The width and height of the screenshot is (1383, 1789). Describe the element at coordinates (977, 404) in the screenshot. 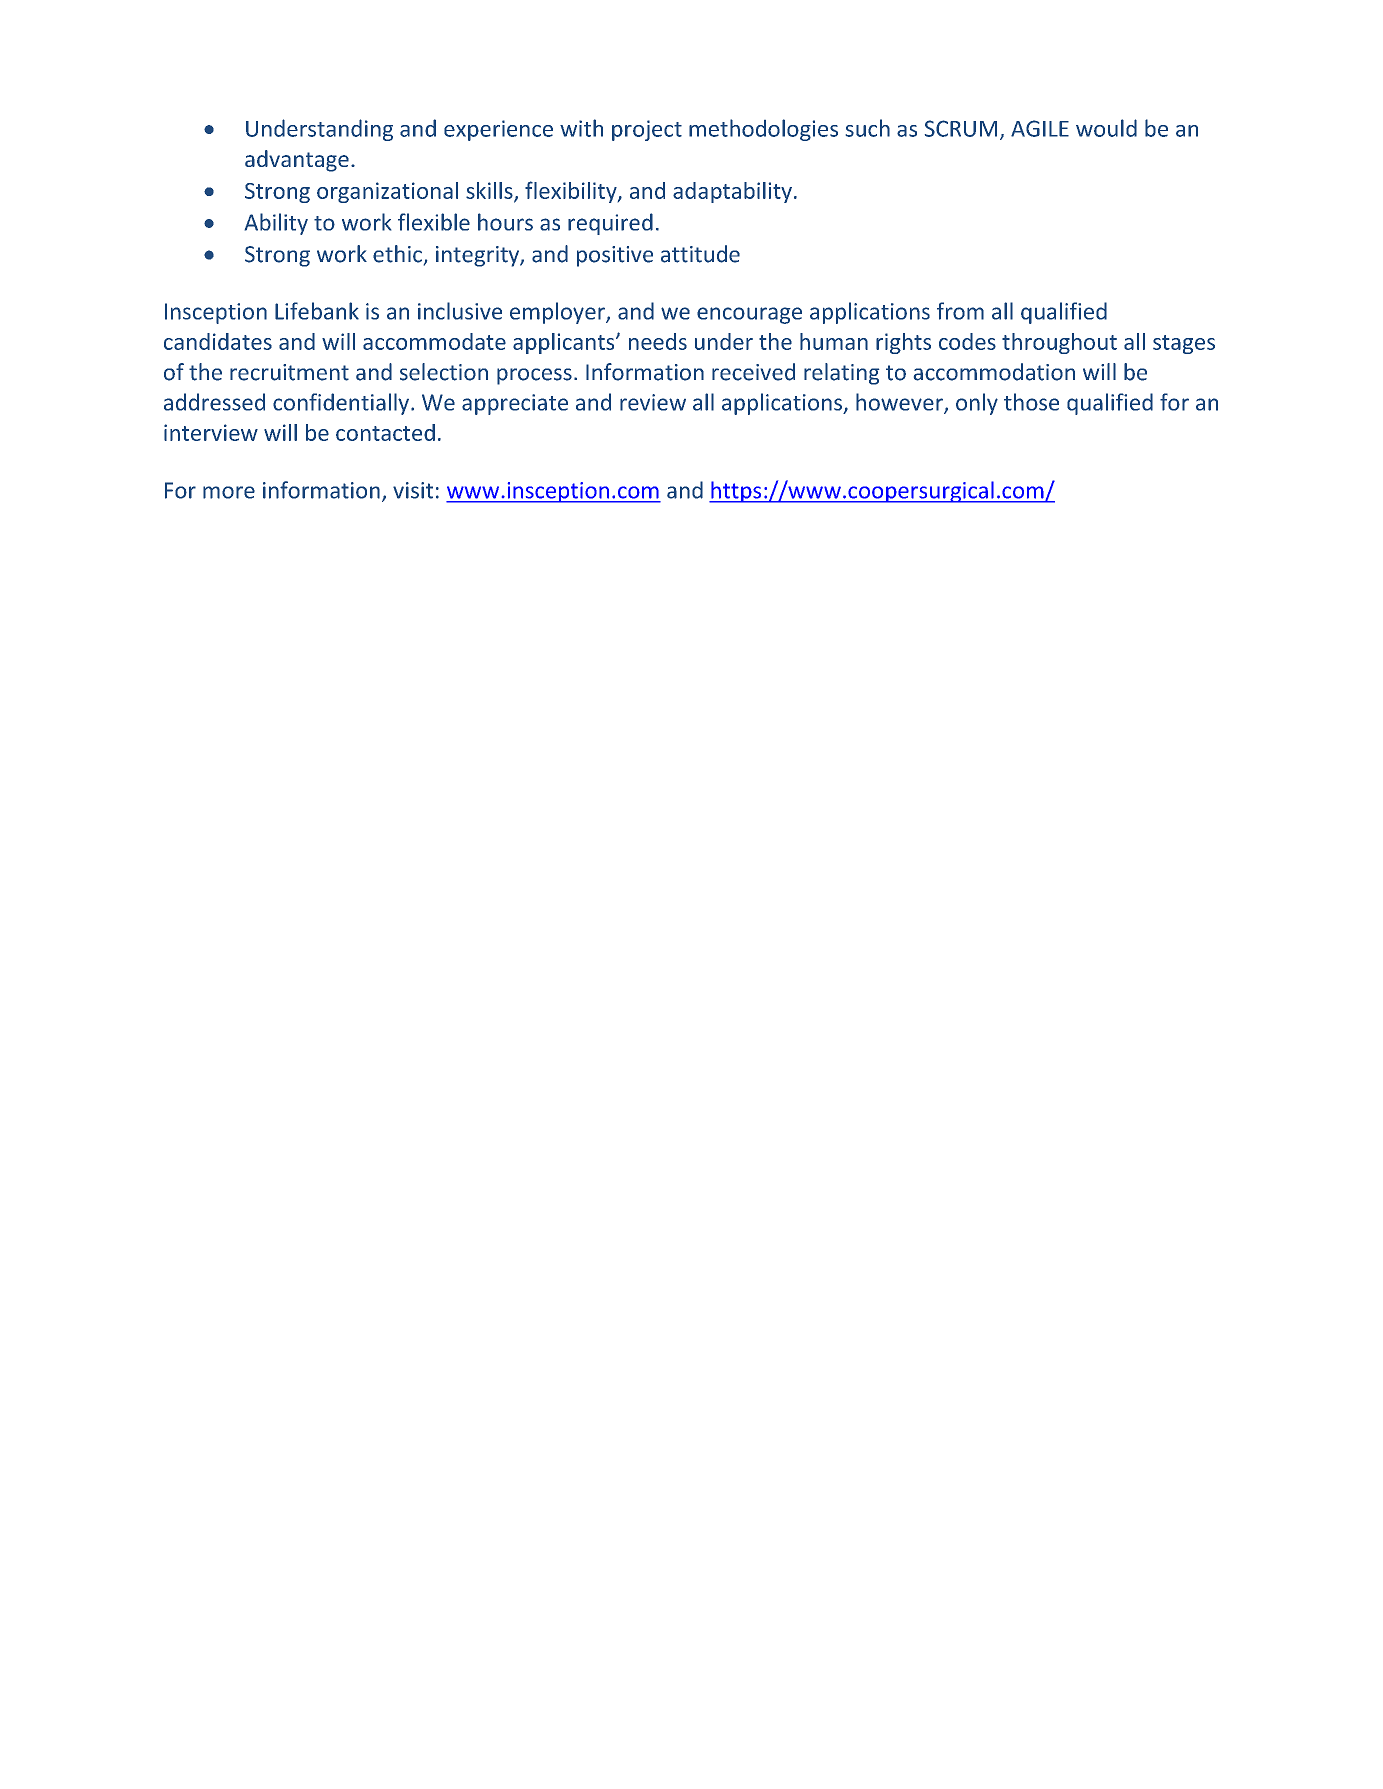

I see `only` at that location.
